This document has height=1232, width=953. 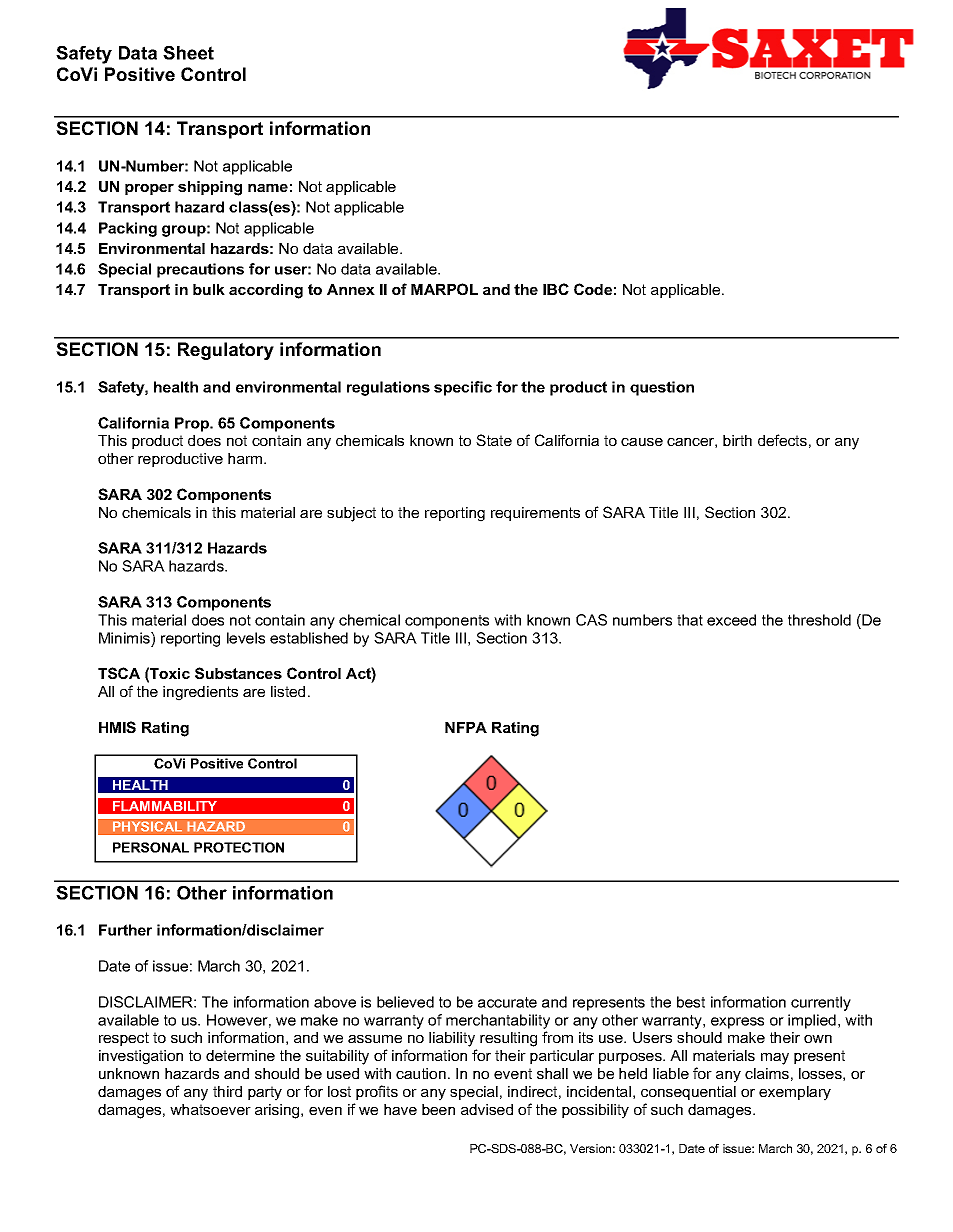 I want to click on IBC, so click(x=556, y=289).
